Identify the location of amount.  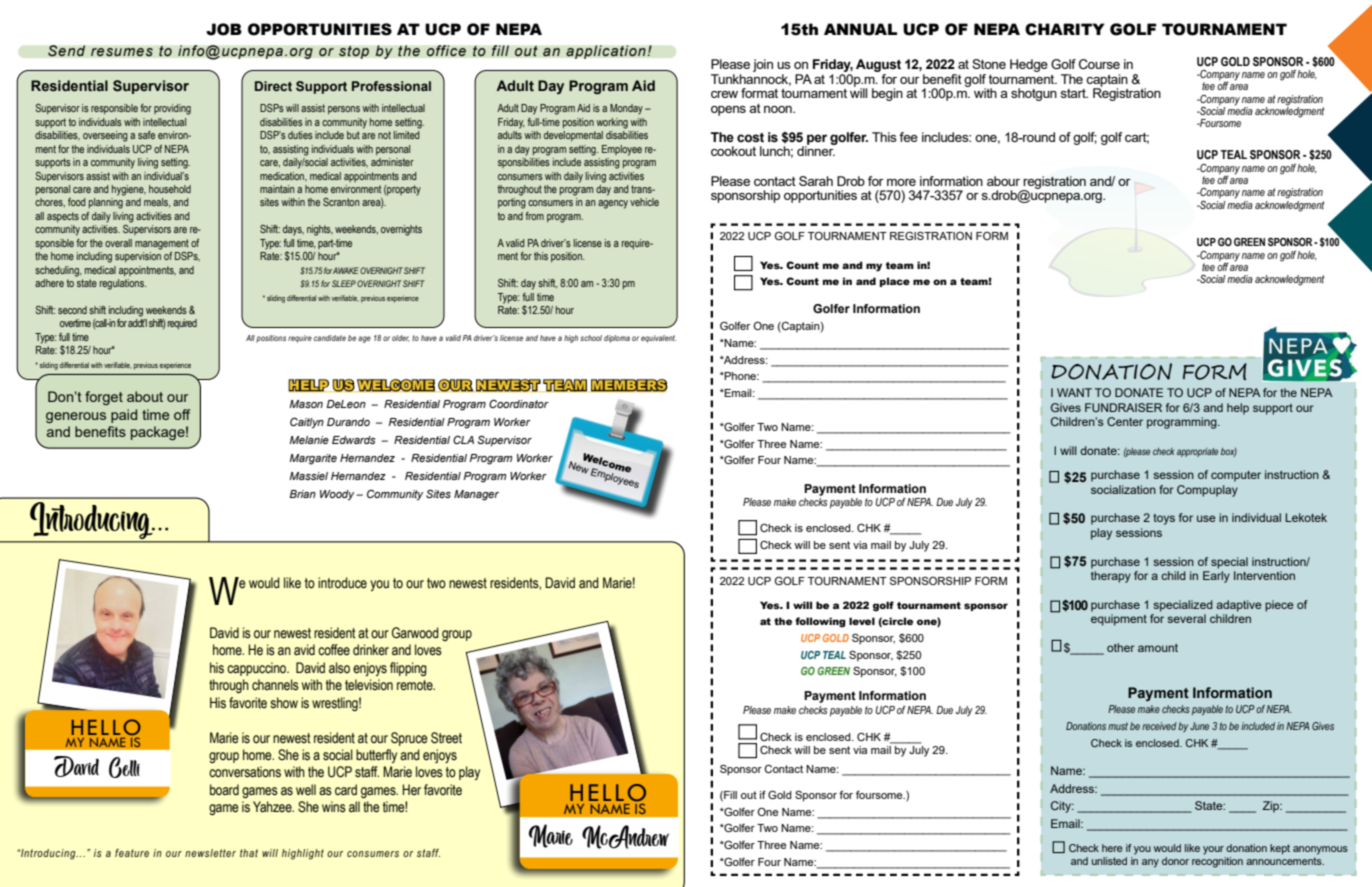
(1158, 648).
